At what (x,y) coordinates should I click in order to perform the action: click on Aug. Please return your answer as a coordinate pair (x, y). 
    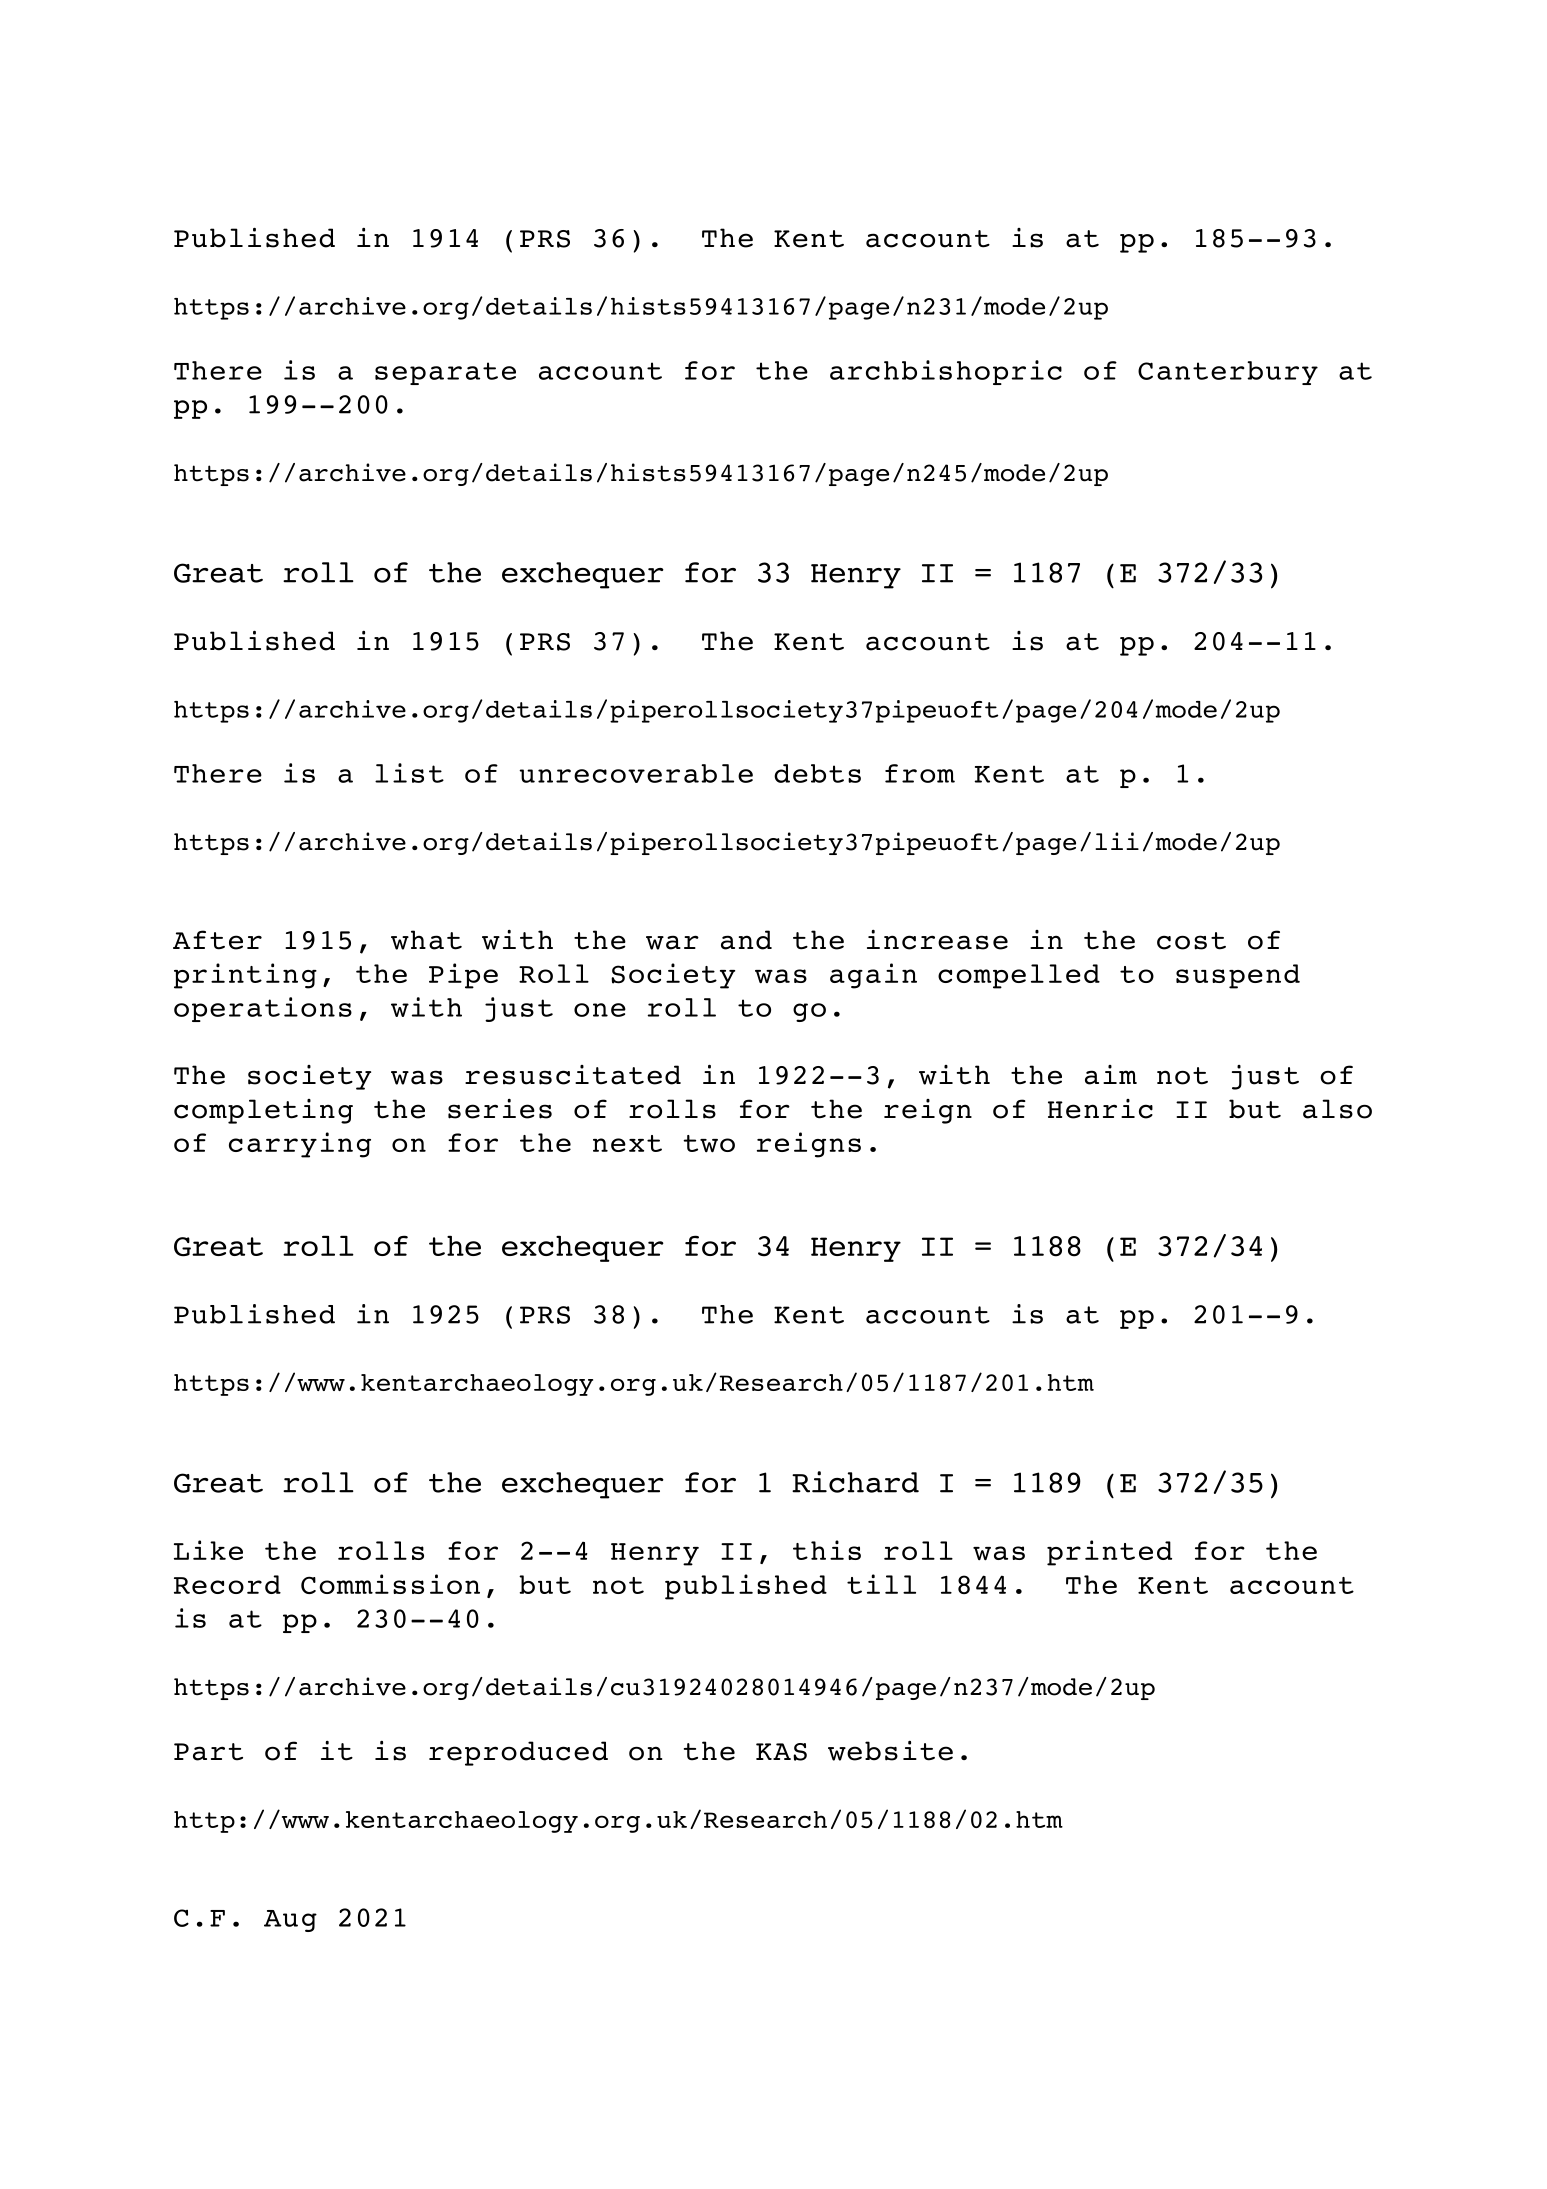
    Looking at the image, I should click on (290, 1921).
